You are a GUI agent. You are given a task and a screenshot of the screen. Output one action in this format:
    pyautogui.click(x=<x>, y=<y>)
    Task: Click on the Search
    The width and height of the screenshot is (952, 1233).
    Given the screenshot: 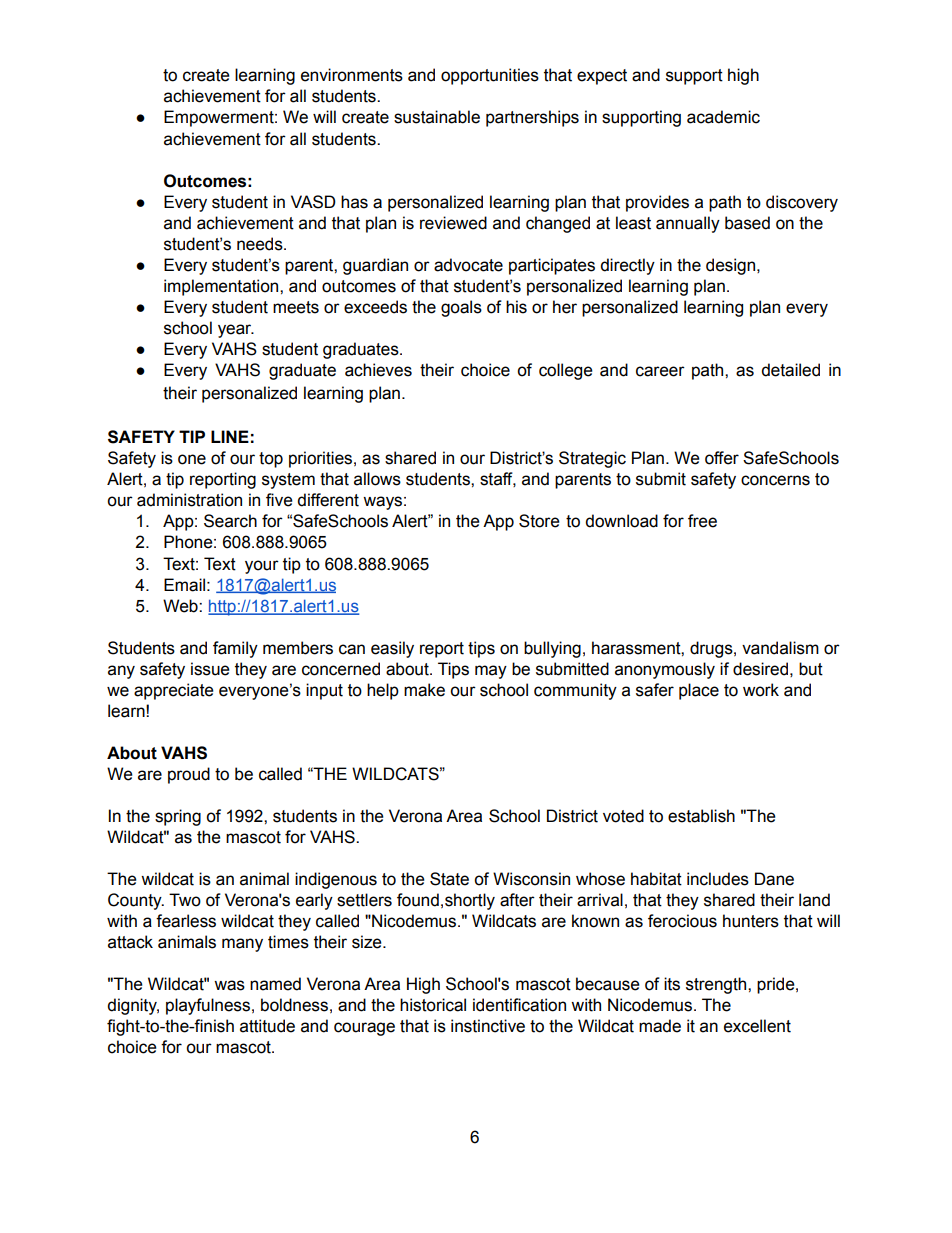 What is the action you would take?
    pyautogui.click(x=230, y=521)
